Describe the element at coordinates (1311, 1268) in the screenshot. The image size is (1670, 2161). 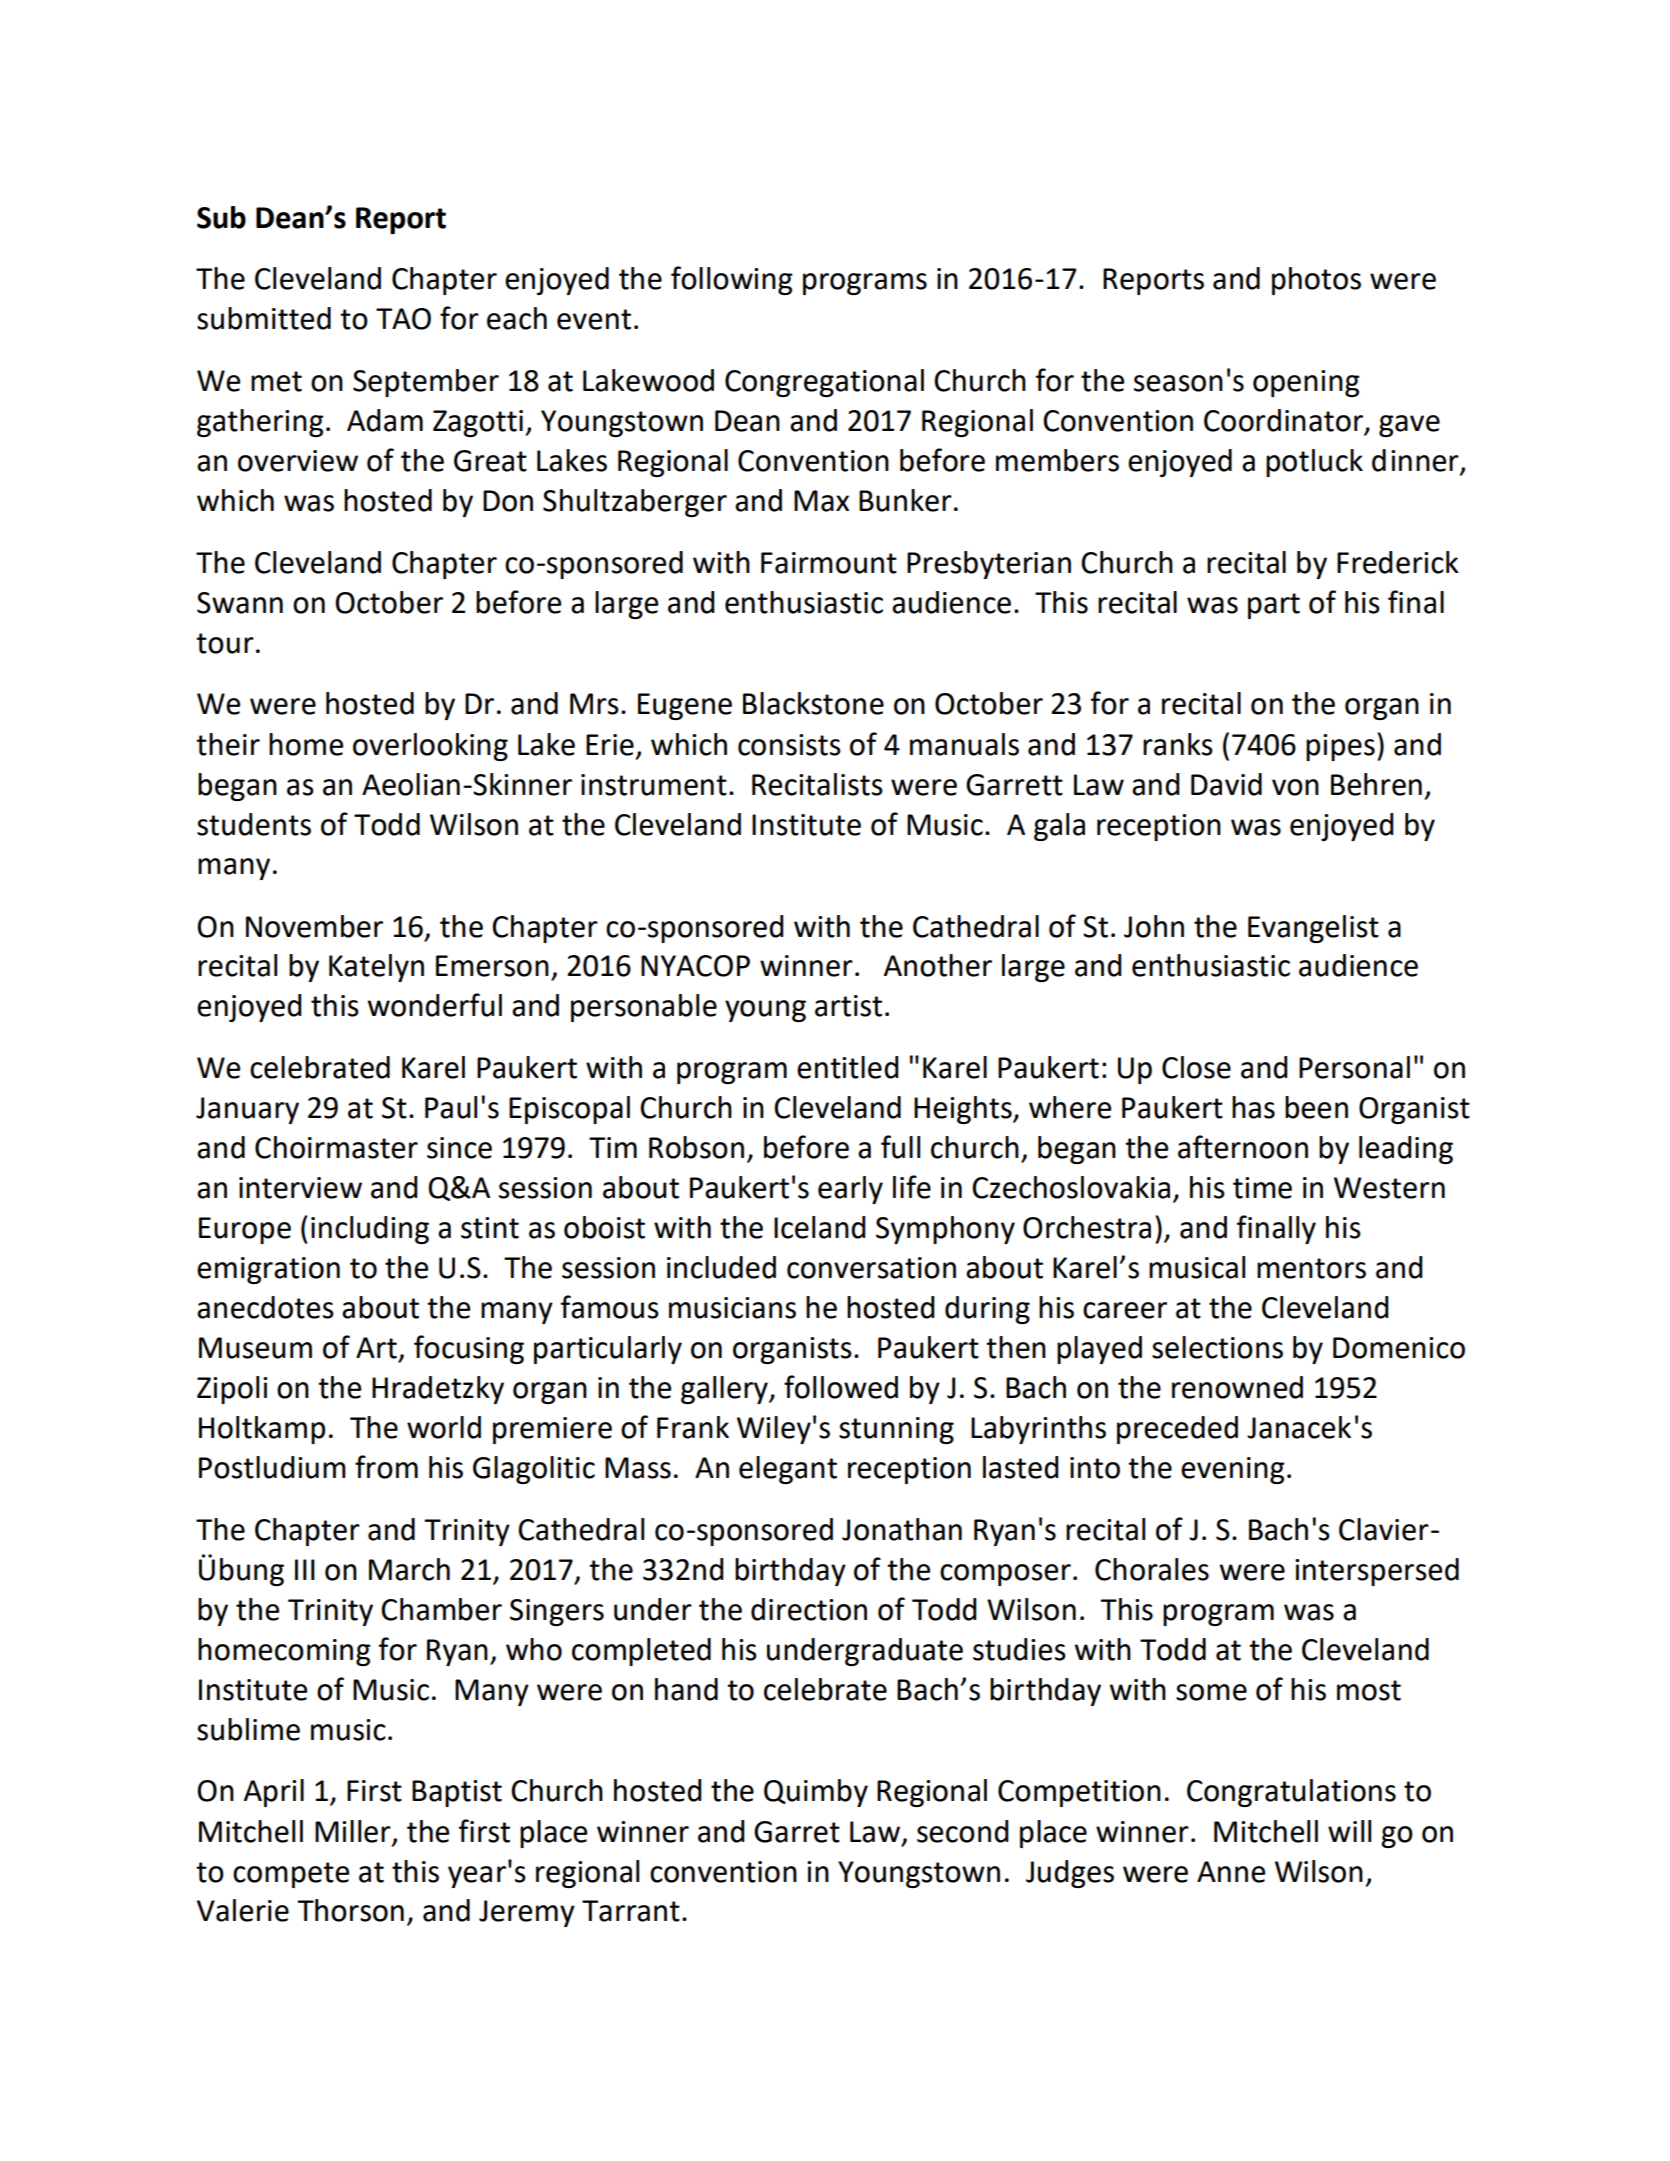
I see `mentors` at that location.
